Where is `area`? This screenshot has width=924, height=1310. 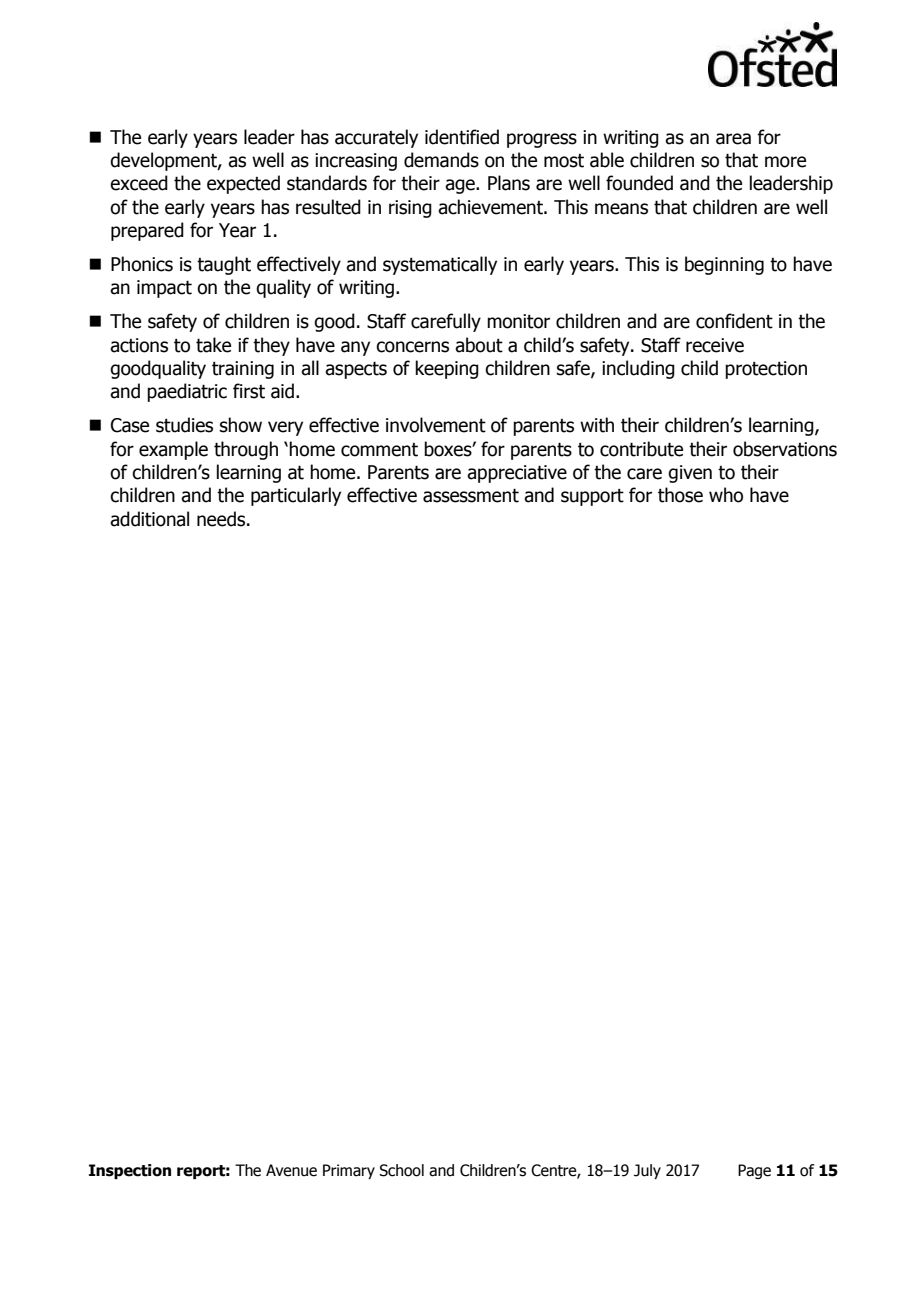 area is located at coordinates (733, 139).
